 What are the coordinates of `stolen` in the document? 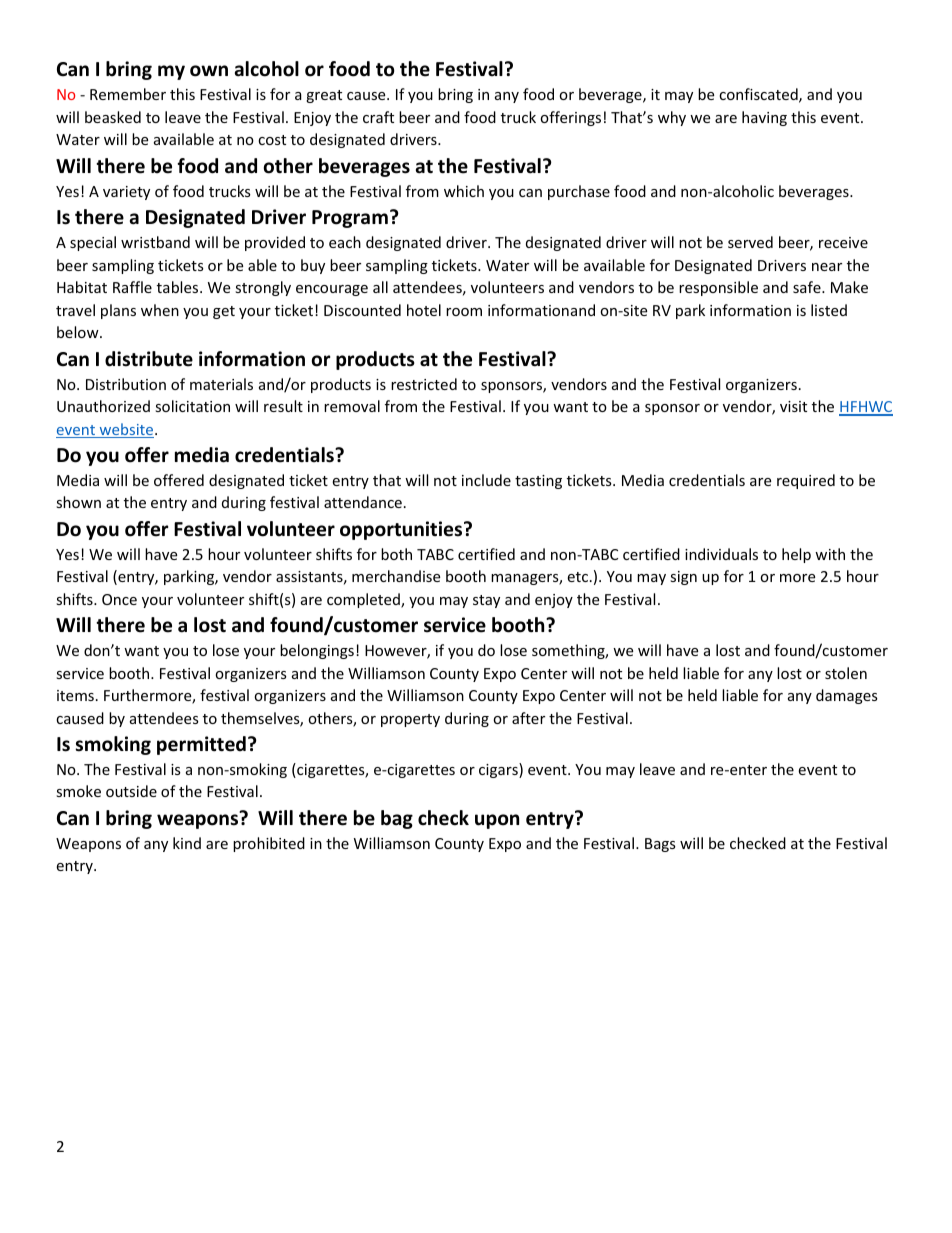 It's located at (846, 673).
